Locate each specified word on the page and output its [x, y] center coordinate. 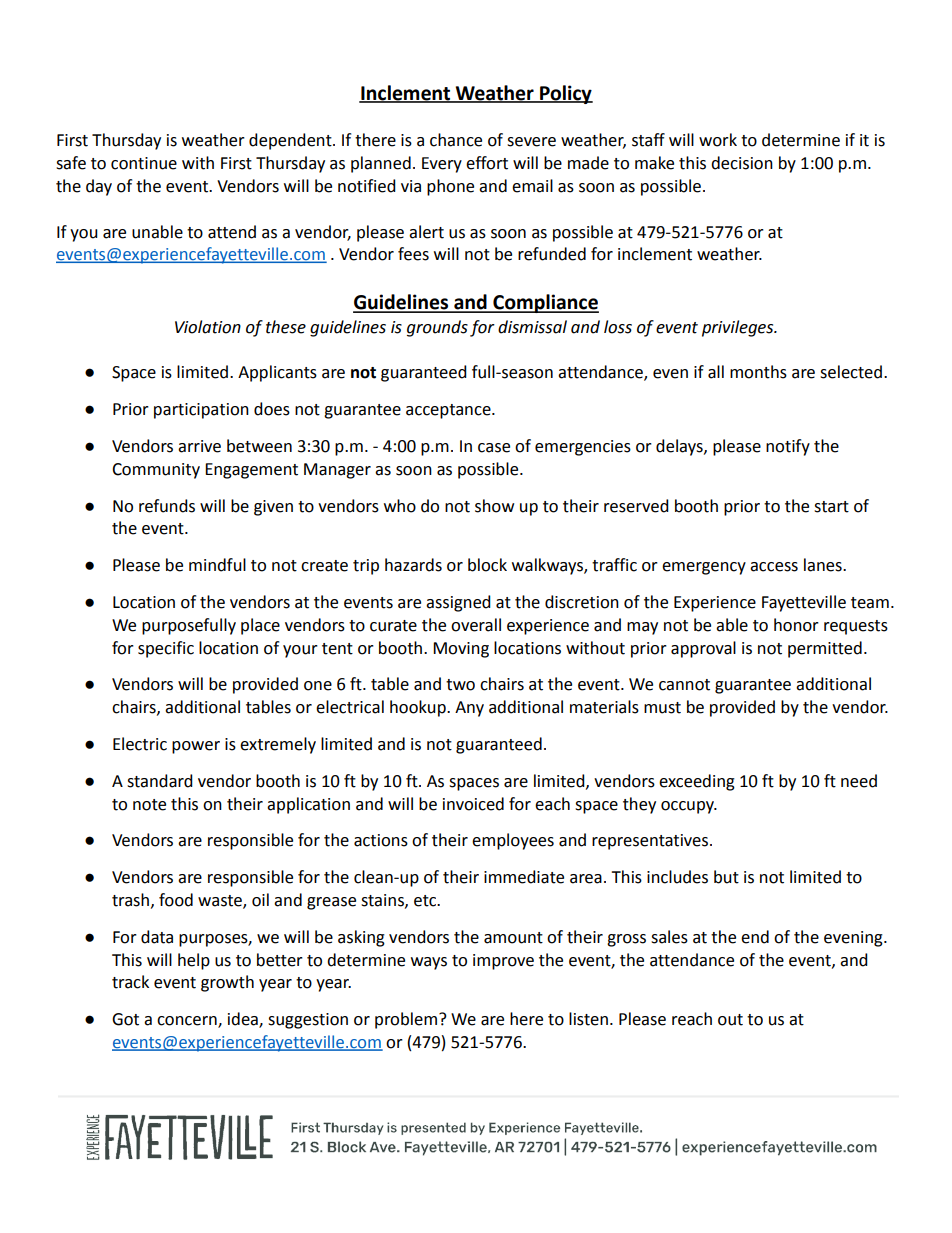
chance [456, 140]
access [774, 567]
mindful [217, 565]
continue [144, 163]
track [130, 982]
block [487, 565]
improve [503, 962]
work [718, 140]
